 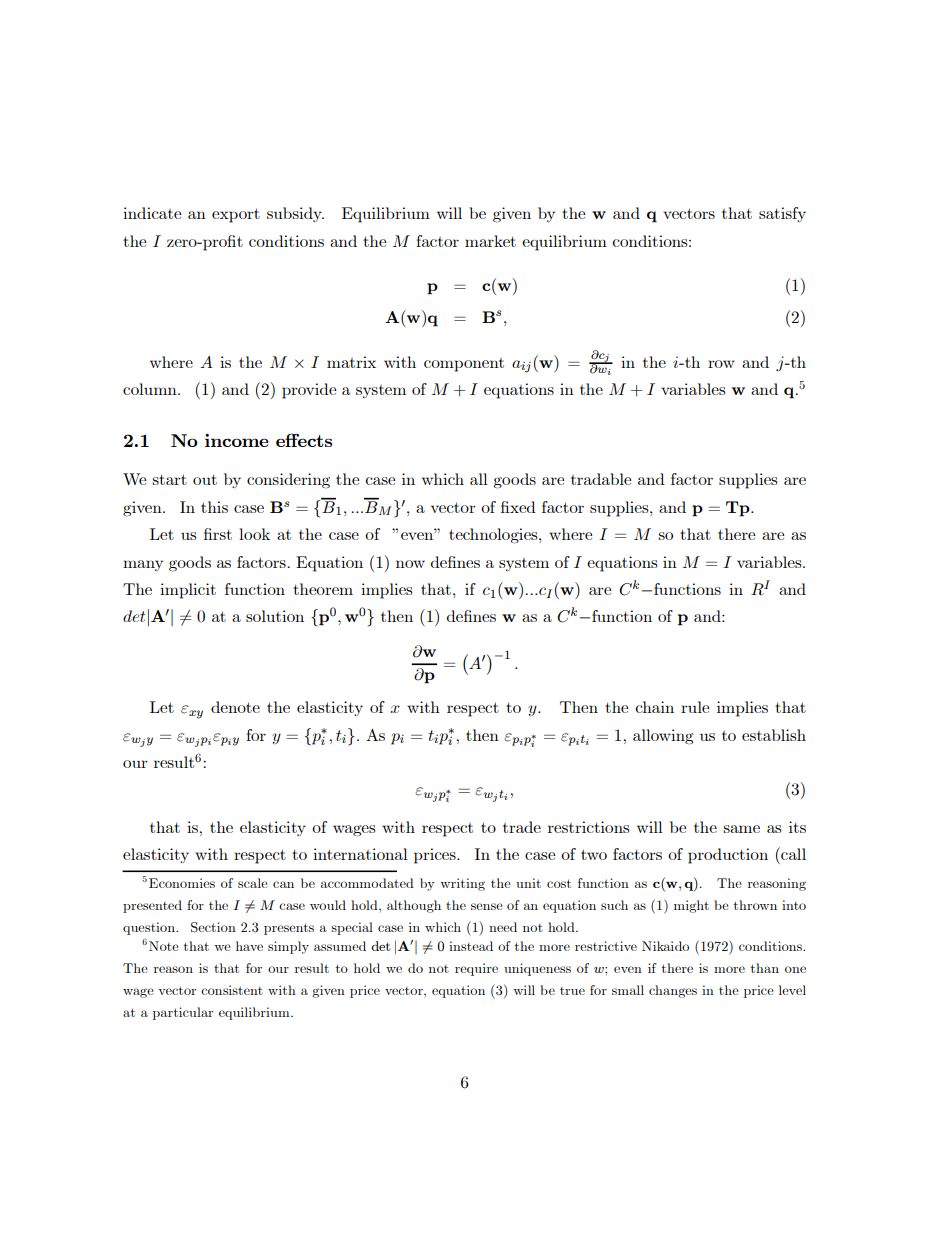 What do you see at coordinates (741, 829) in the screenshot?
I see `same` at bounding box center [741, 829].
